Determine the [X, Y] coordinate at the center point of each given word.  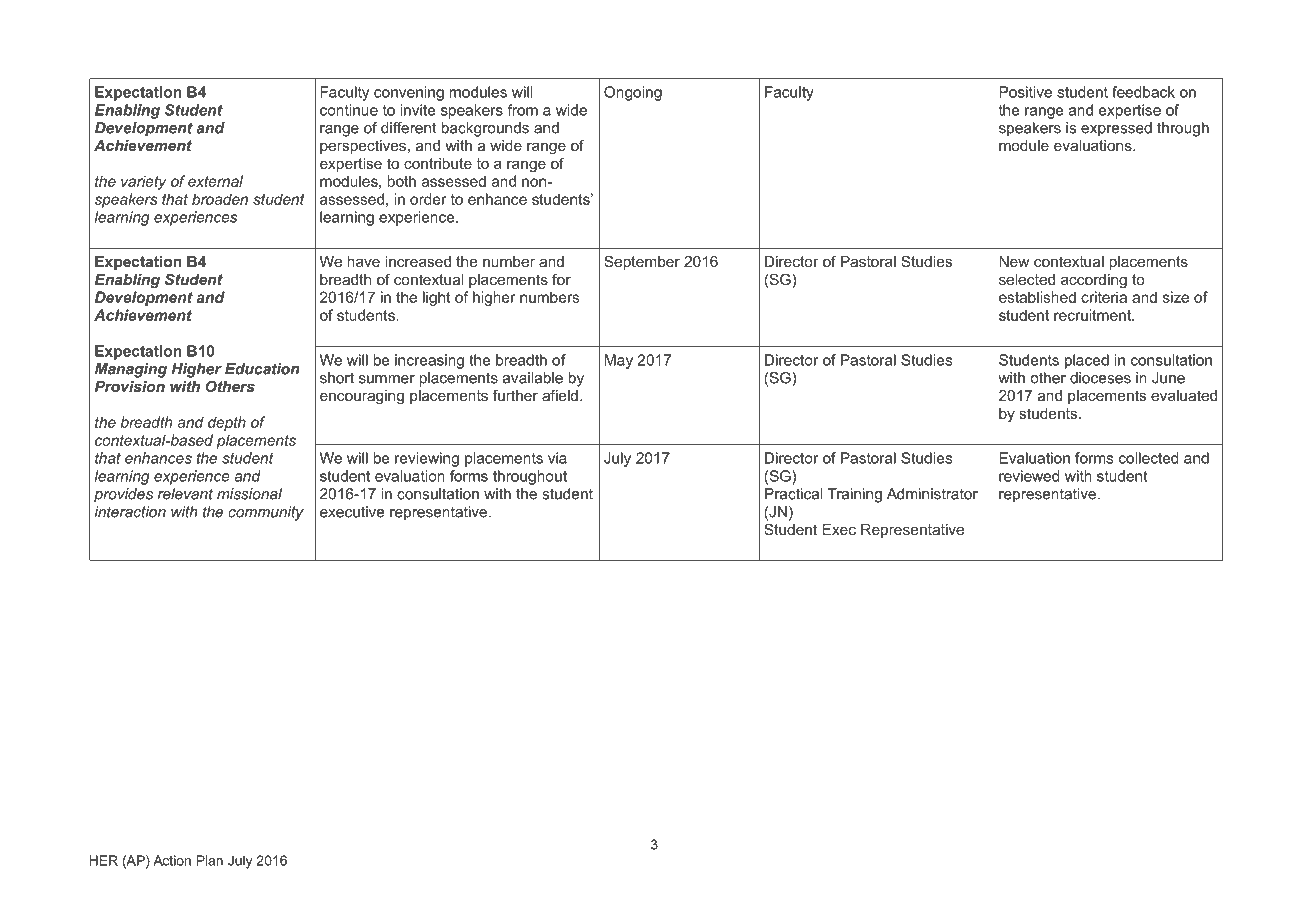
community [266, 513]
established [1037, 297]
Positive [1025, 92]
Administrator [932, 494]
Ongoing [633, 93]
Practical [793, 494]
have [363, 261]
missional [249, 494]
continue [349, 110]
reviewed [1029, 476]
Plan [210, 860]
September [642, 262]
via [557, 458]
